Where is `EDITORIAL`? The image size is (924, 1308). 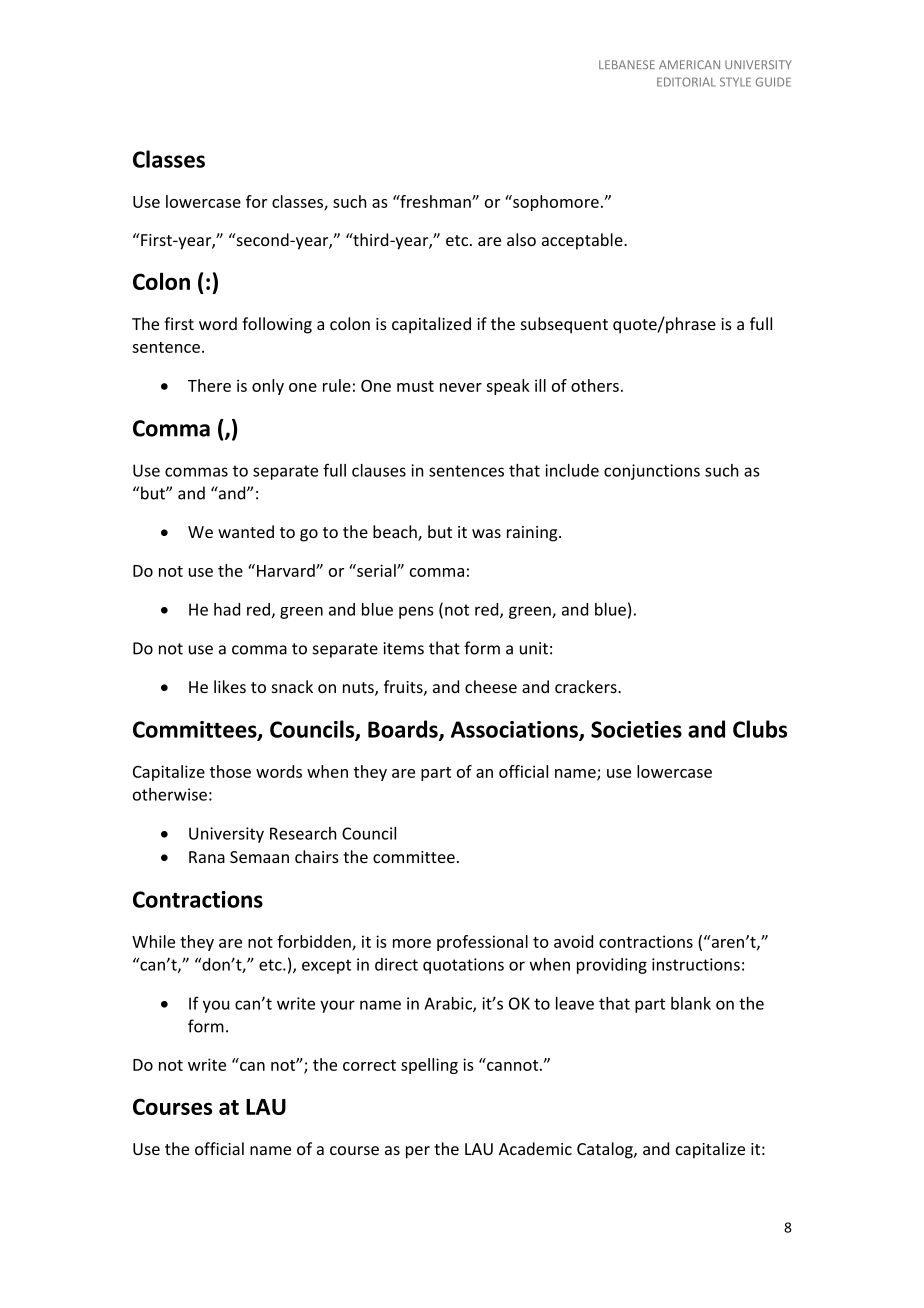 EDITORIAL is located at coordinates (686, 82).
